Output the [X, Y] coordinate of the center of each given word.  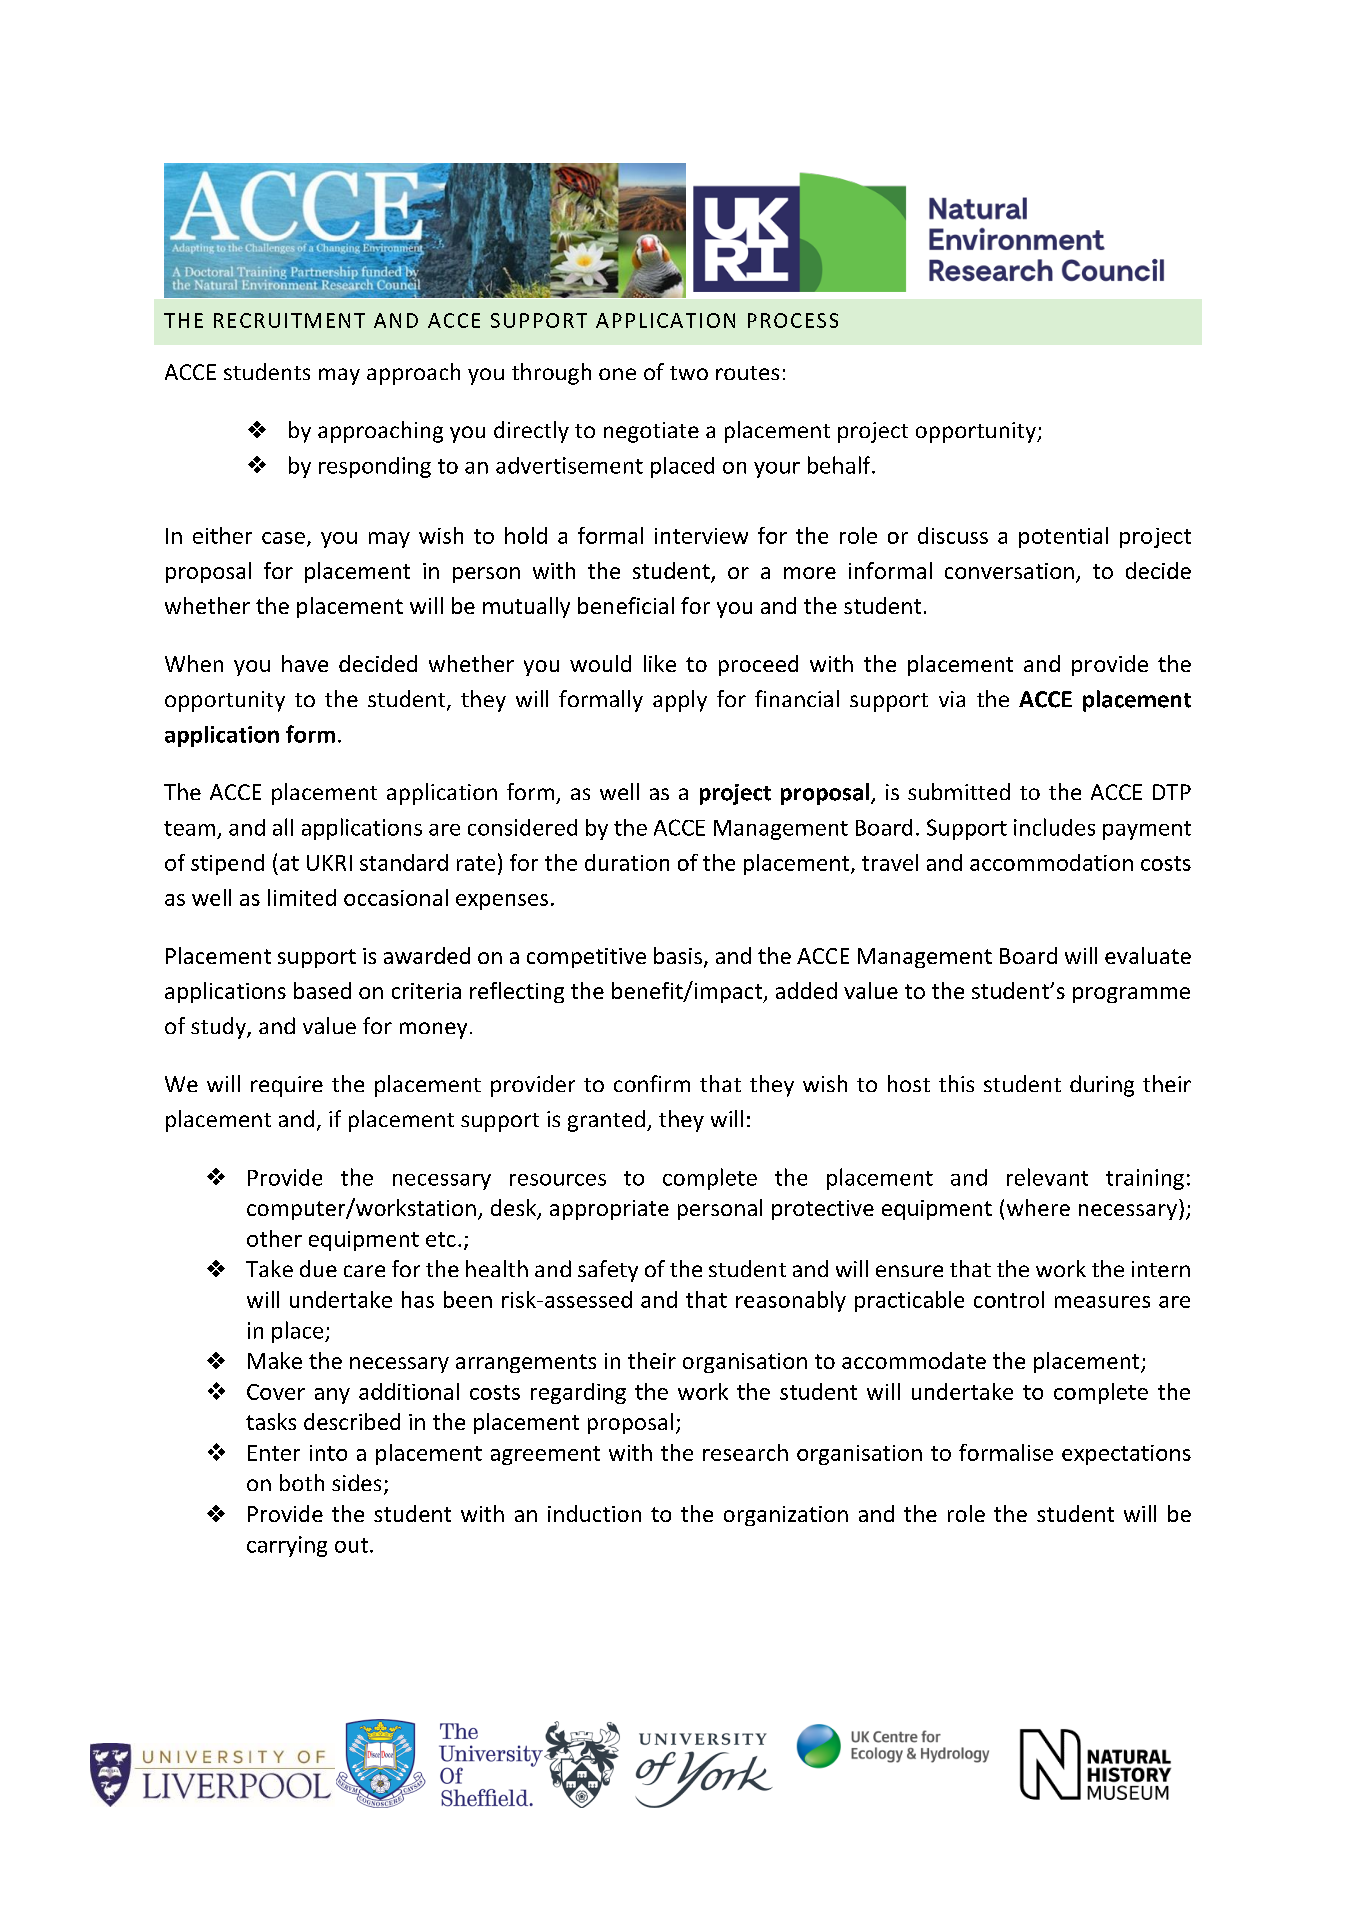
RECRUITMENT [289, 320]
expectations [1126, 1455]
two [689, 373]
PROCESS [793, 320]
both [302, 1482]
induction [594, 1513]
